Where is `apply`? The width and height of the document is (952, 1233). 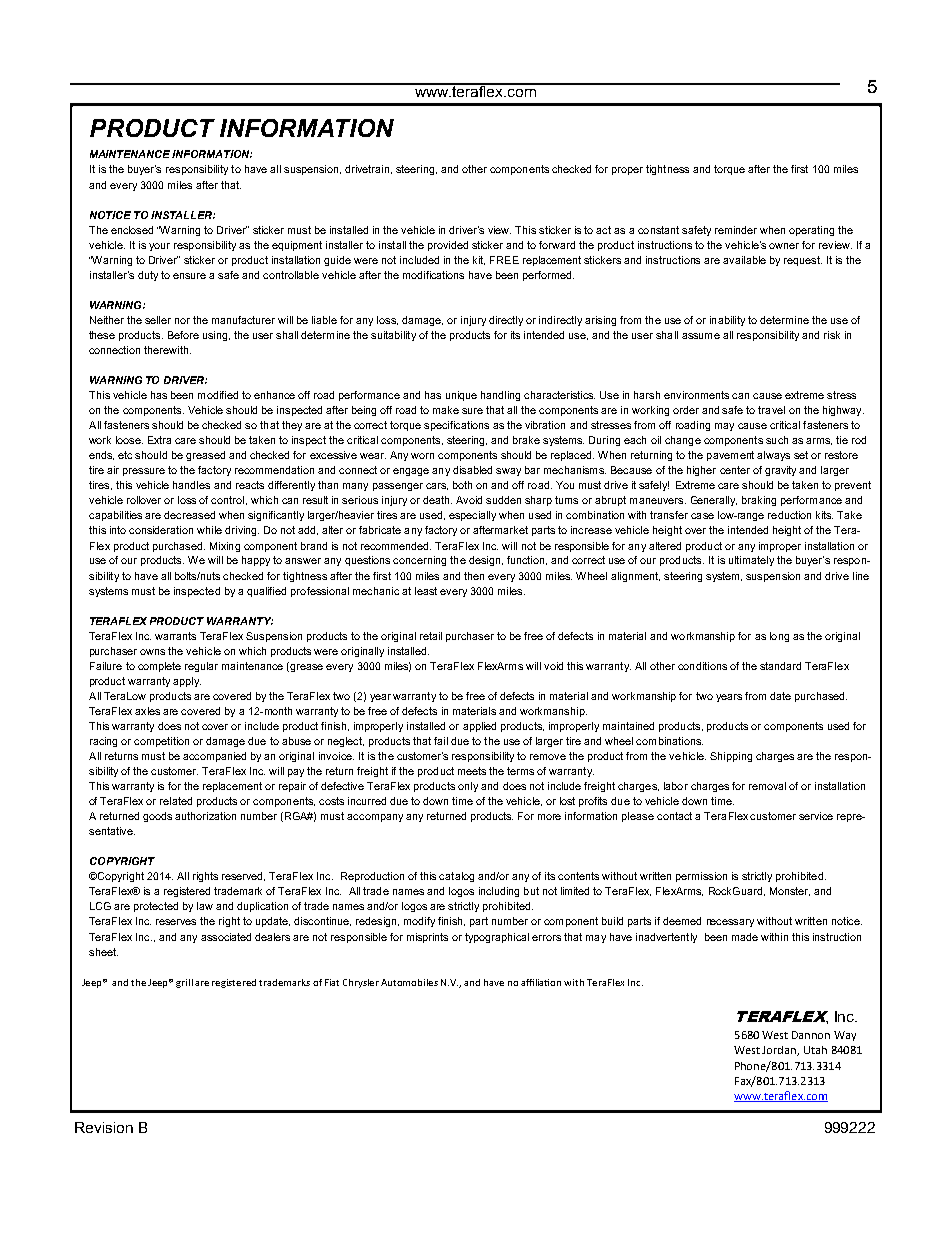 apply is located at coordinates (187, 682).
